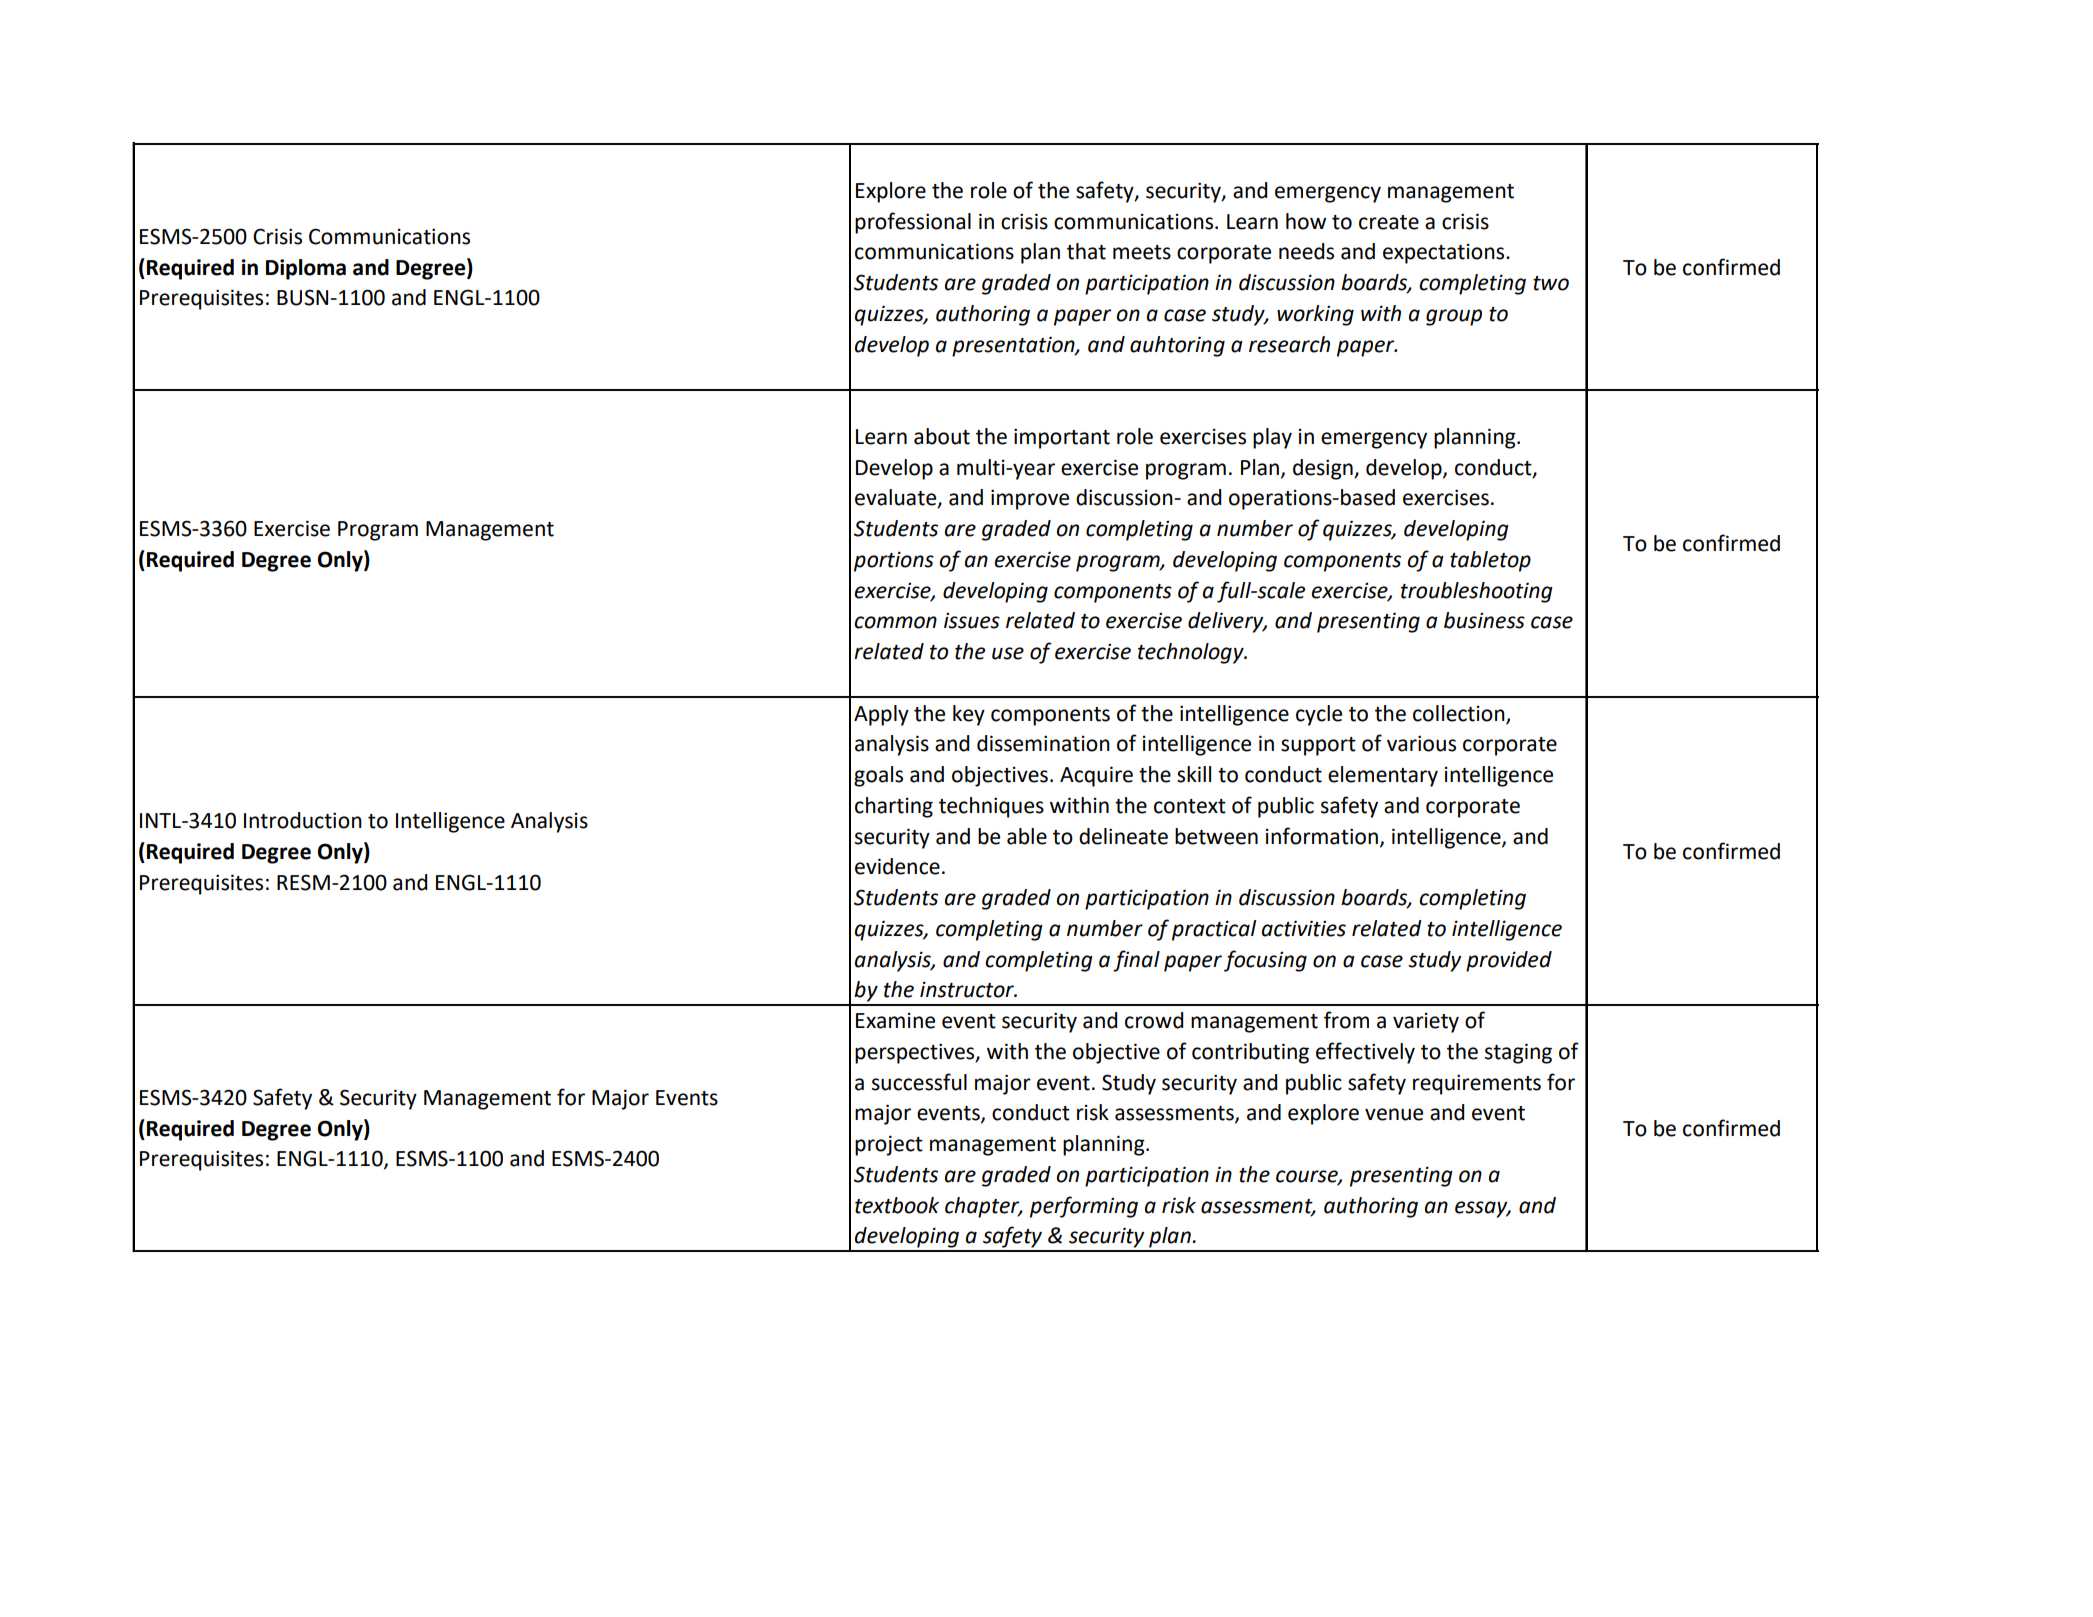 The width and height of the screenshot is (2093, 1617). I want to click on activities, so click(1304, 928).
